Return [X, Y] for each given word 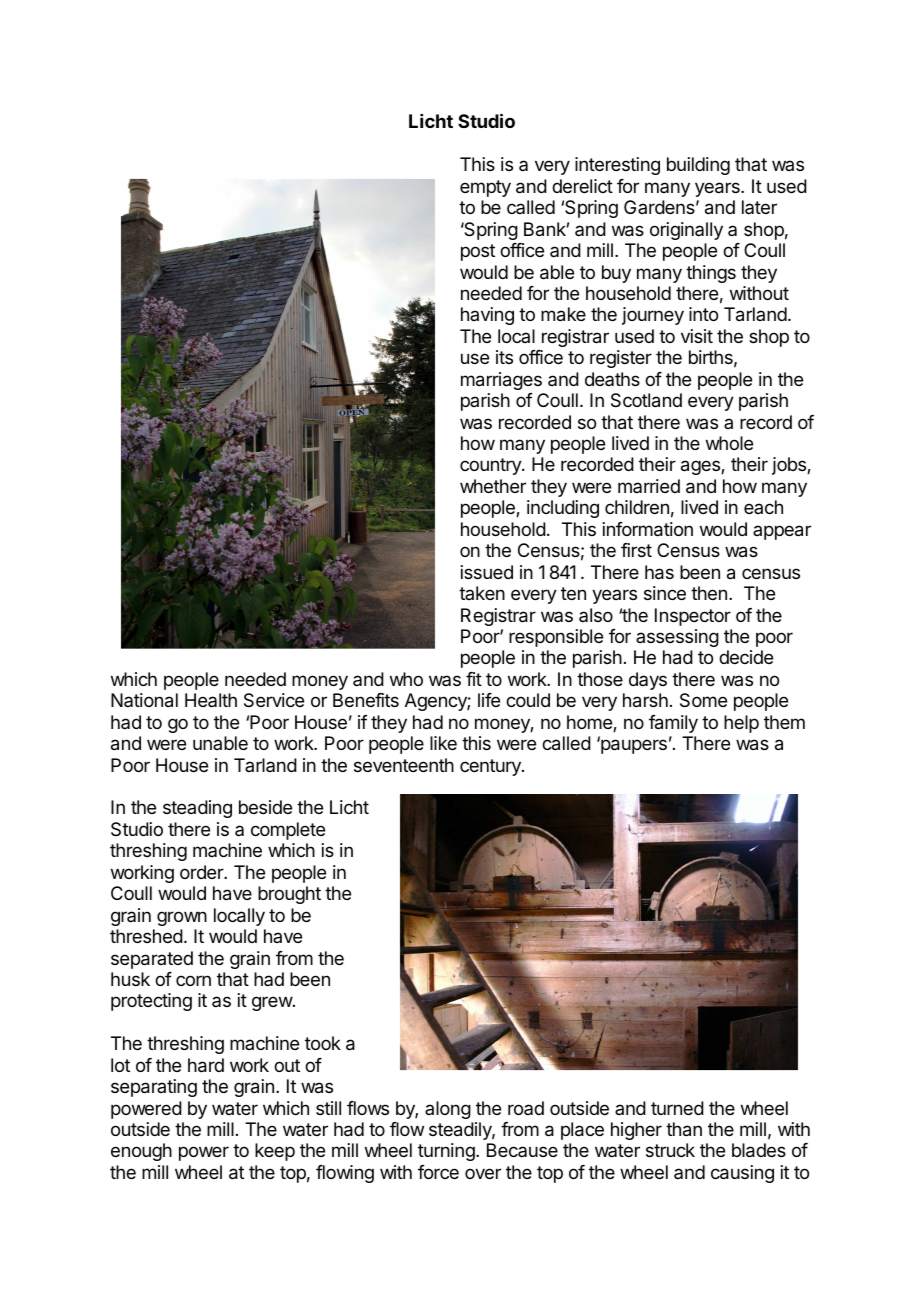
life [489, 700]
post [478, 252]
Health [211, 700]
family [673, 724]
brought [289, 895]
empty [485, 188]
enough [141, 1152]
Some [703, 700]
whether [493, 486]
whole [729, 443]
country [491, 466]
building [698, 166]
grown [182, 918]
